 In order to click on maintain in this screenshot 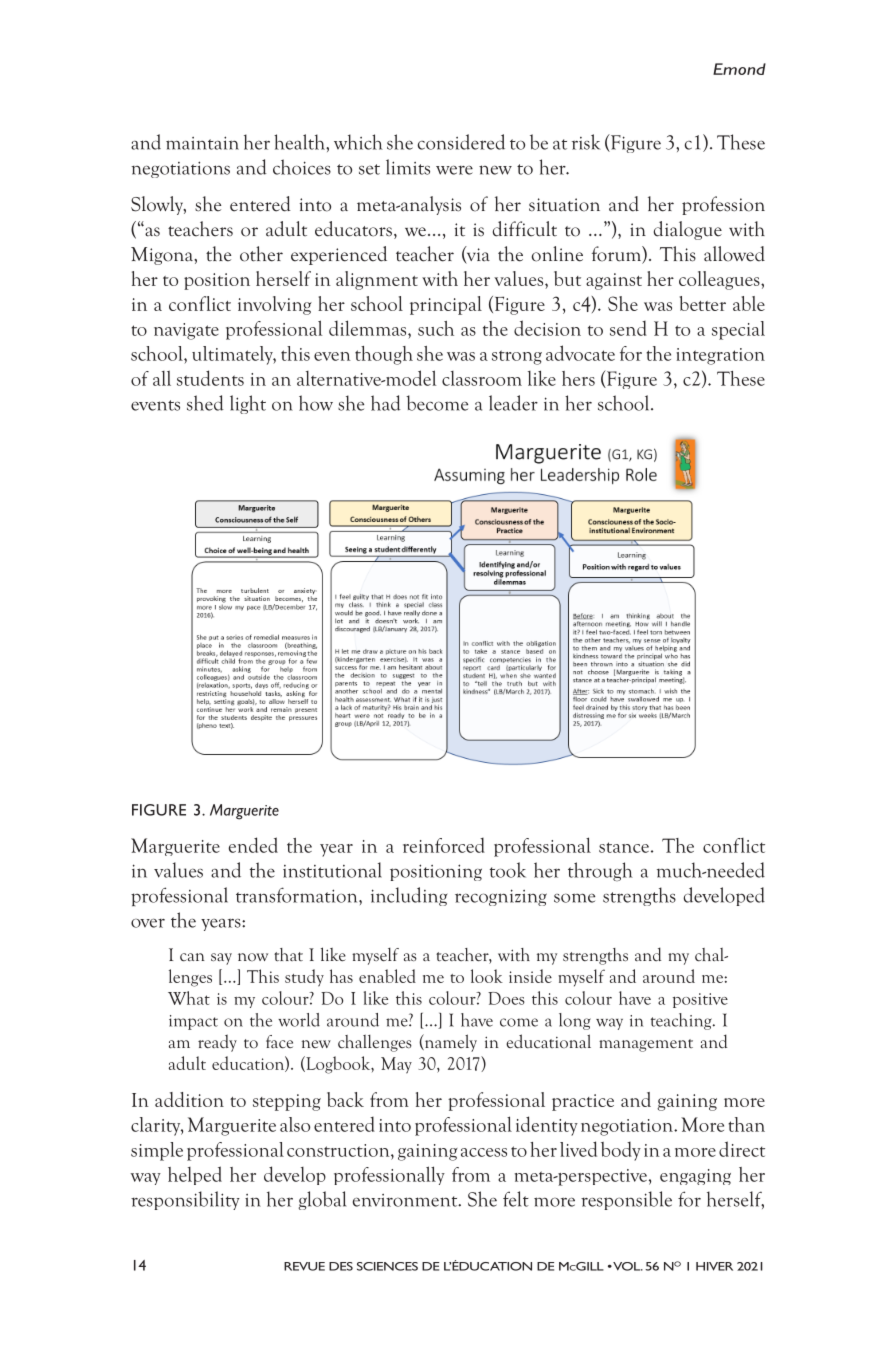, I will do `click(202, 143)`.
